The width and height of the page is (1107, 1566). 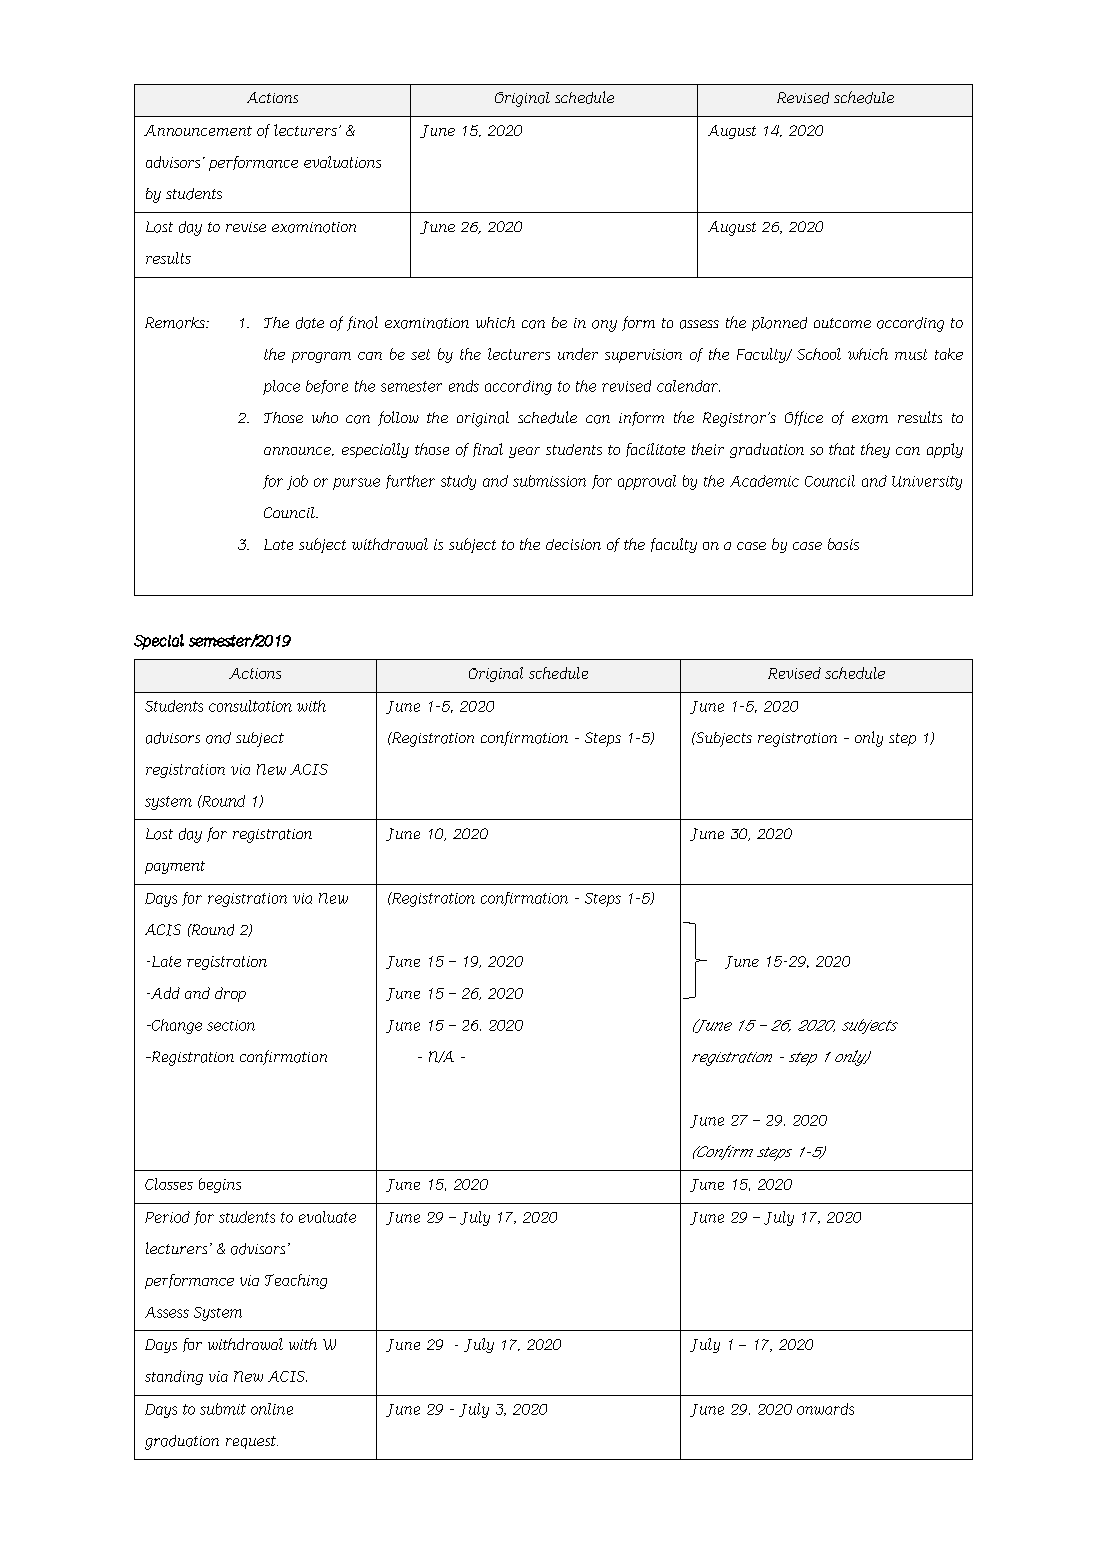 I want to click on section, so click(x=231, y=1025).
